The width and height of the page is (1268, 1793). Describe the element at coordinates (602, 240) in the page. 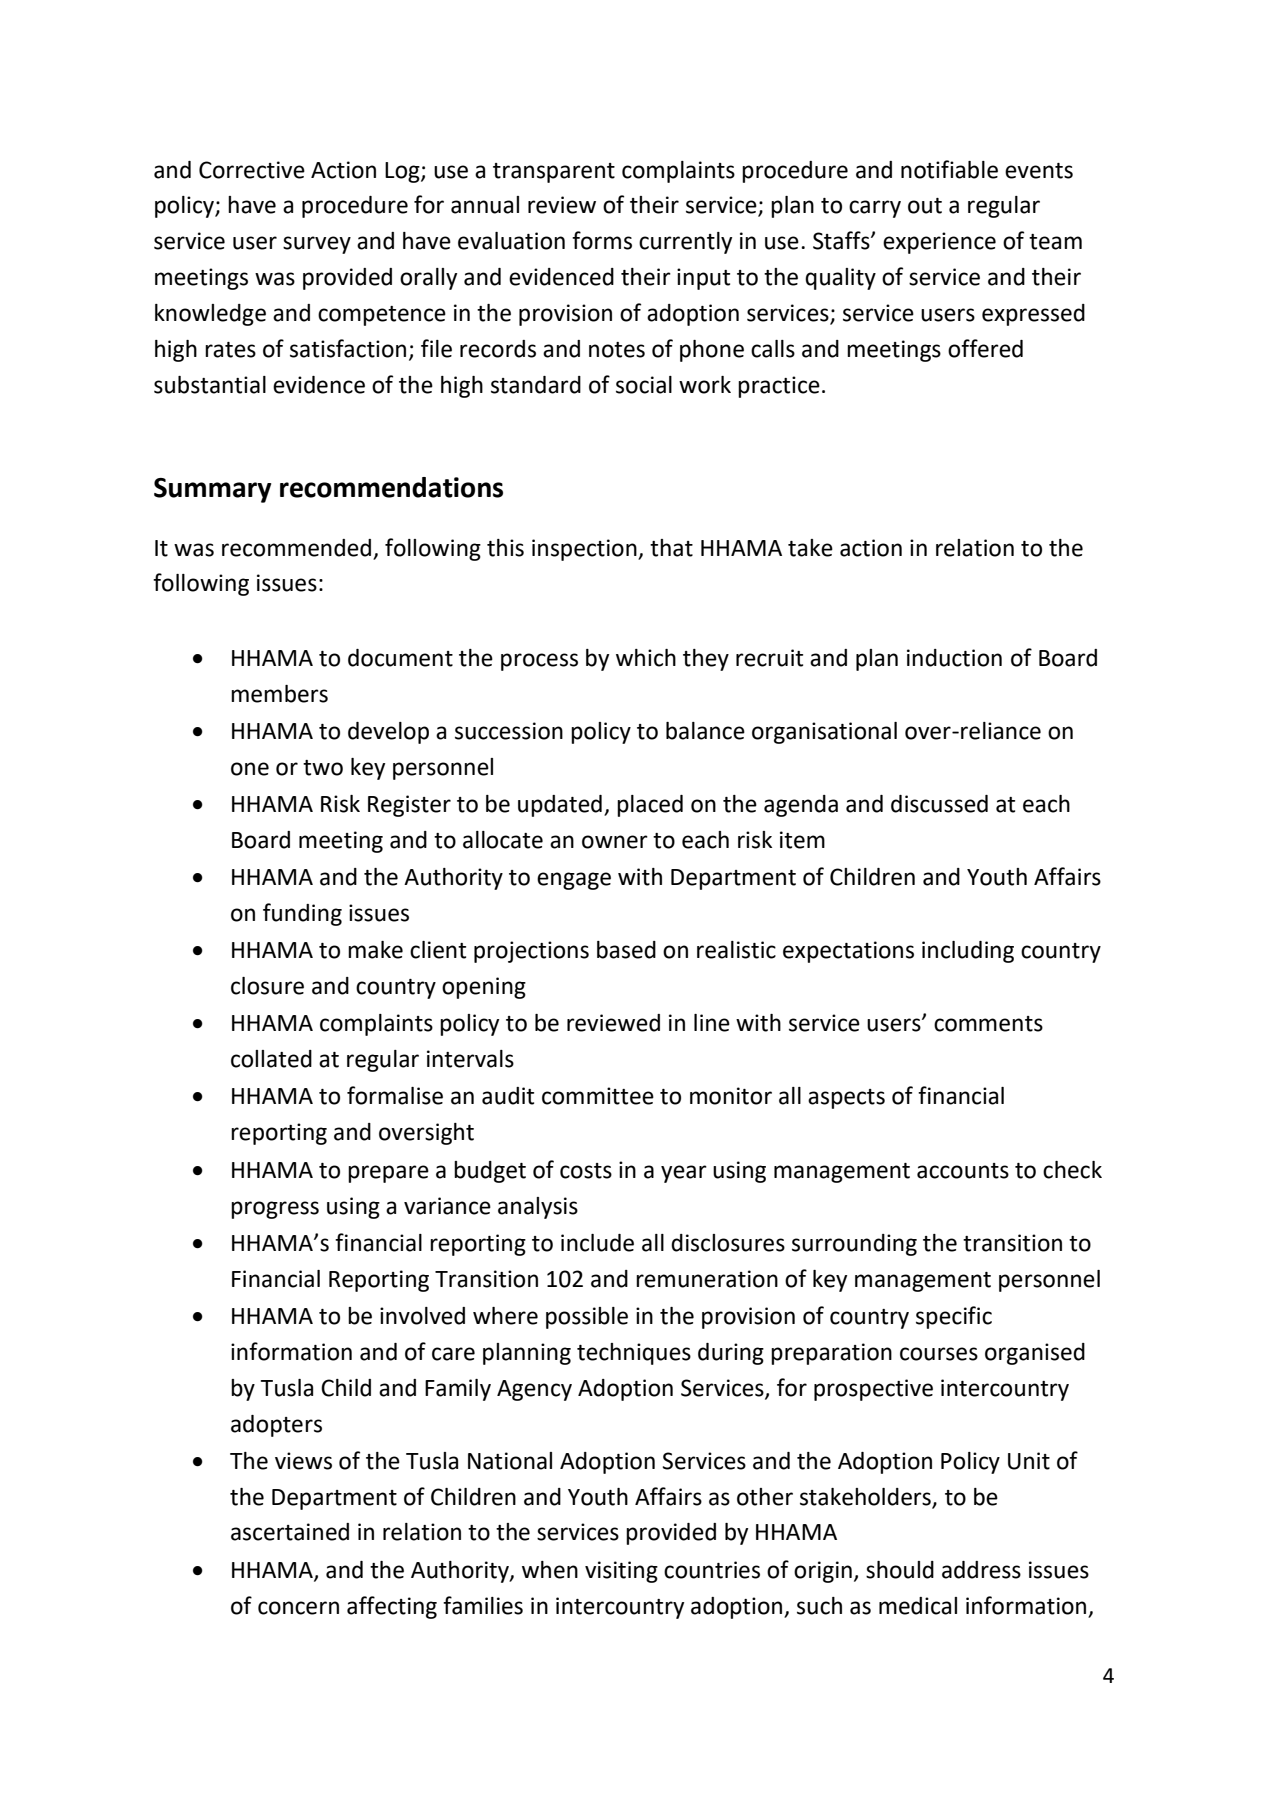

I see `forms` at that location.
